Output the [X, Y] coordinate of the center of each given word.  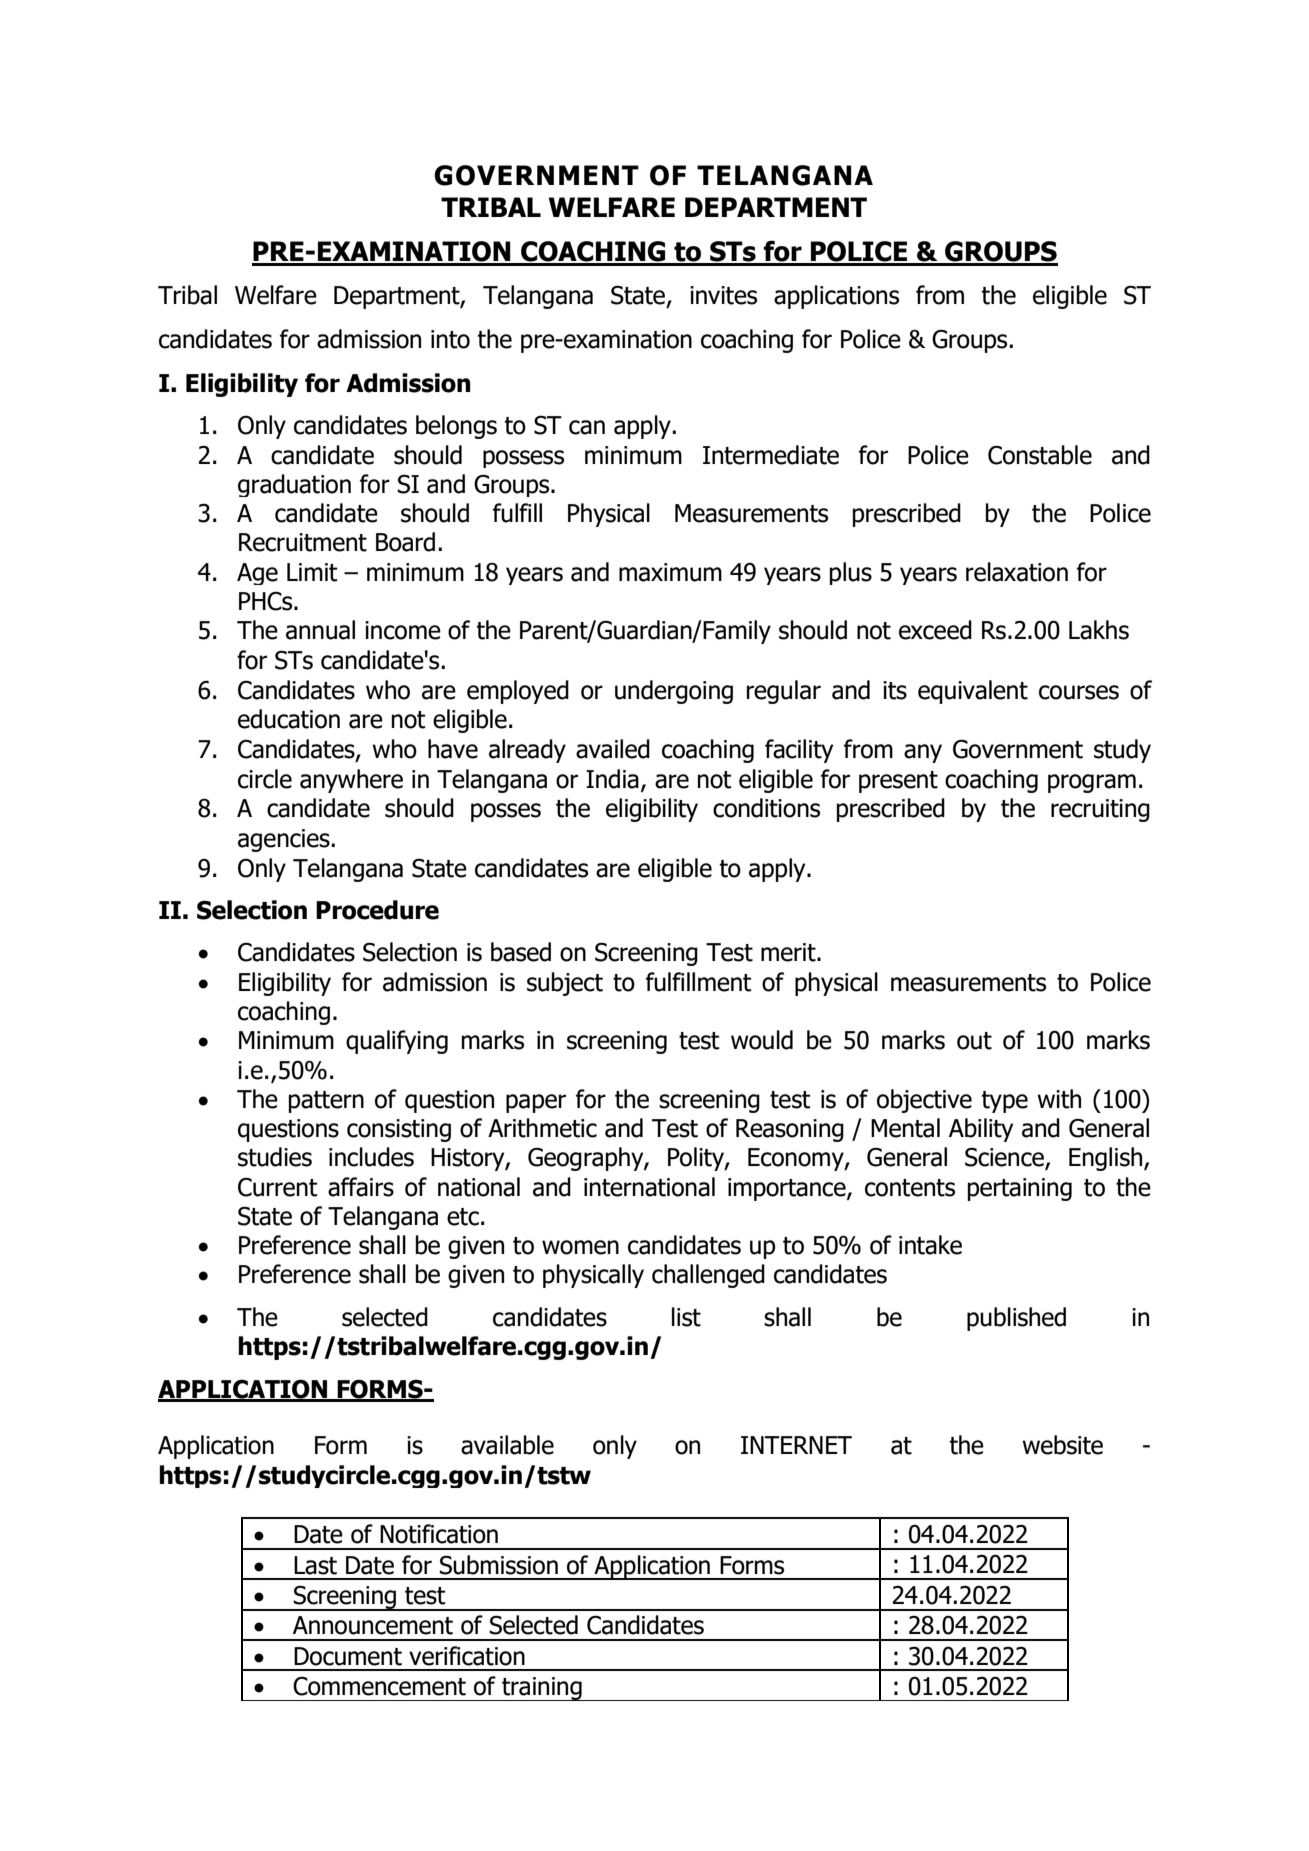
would [762, 1040]
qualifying [397, 1042]
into [450, 339]
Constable [1040, 455]
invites [723, 295]
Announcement [373, 1625]
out [974, 1041]
